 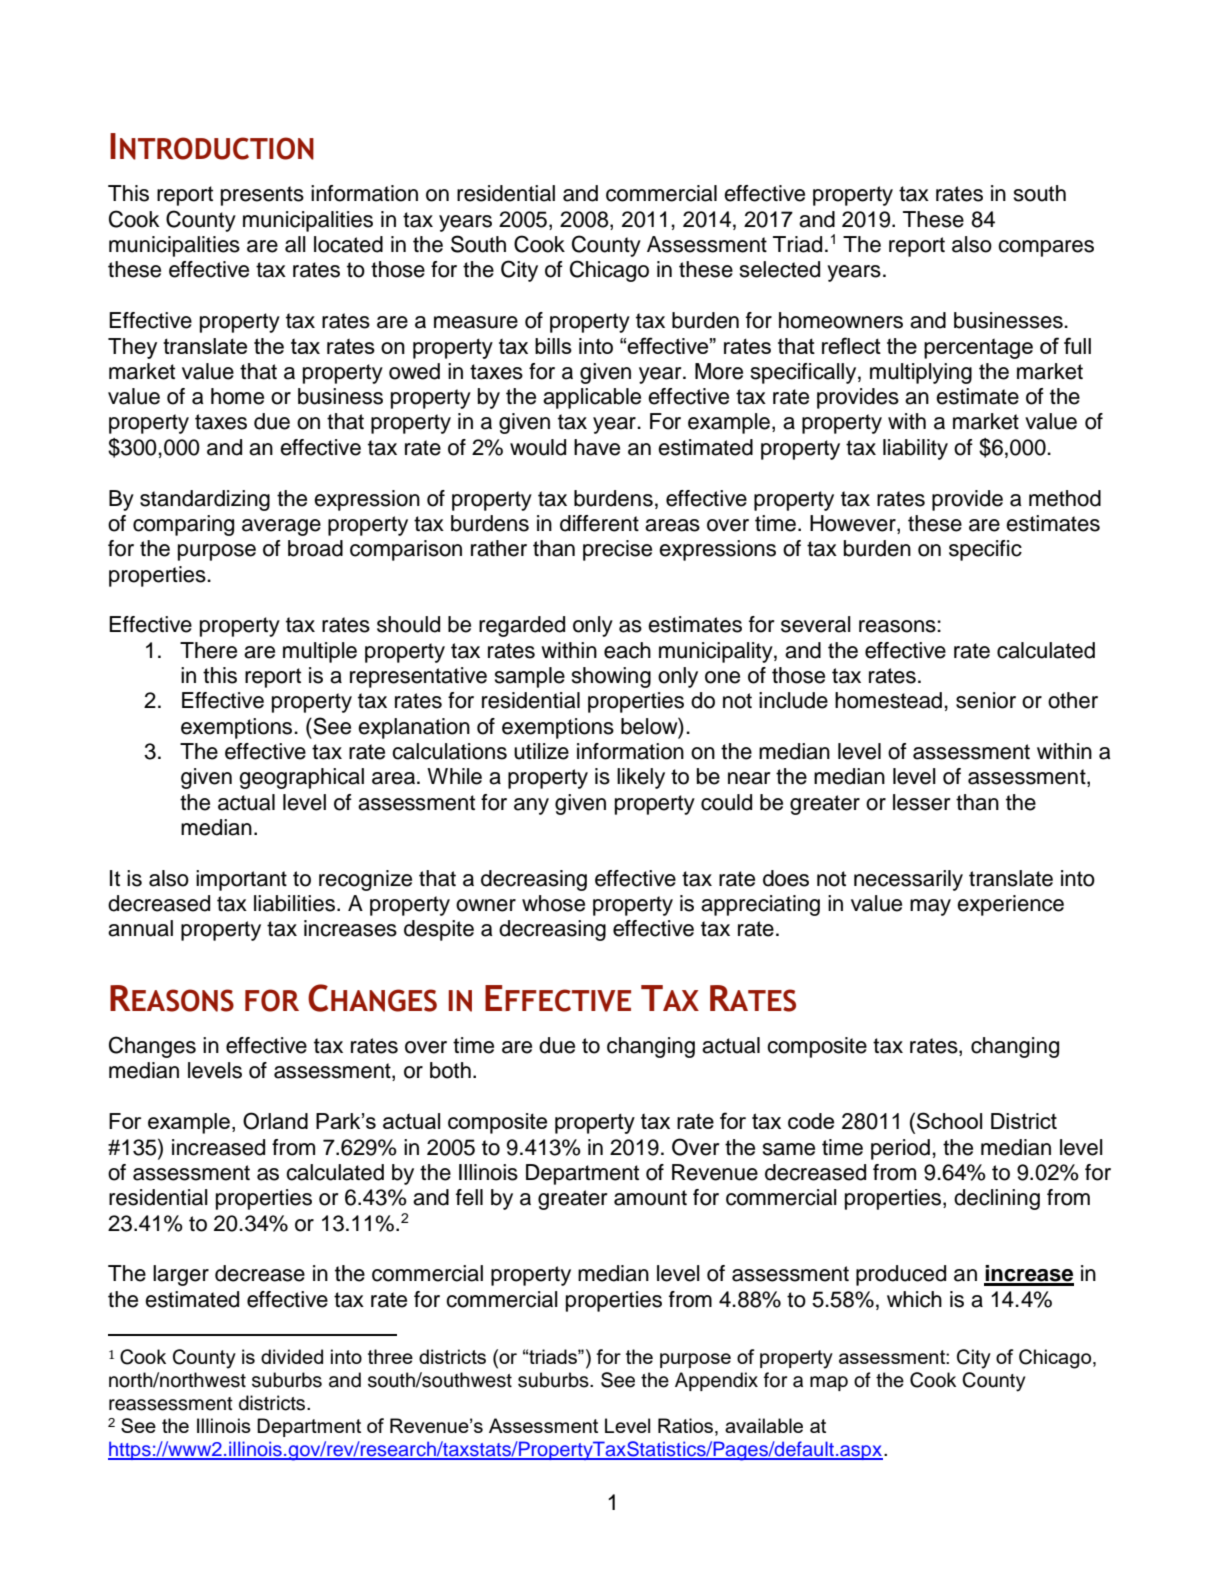 What do you see at coordinates (553, 903) in the screenshot?
I see `whose` at bounding box center [553, 903].
